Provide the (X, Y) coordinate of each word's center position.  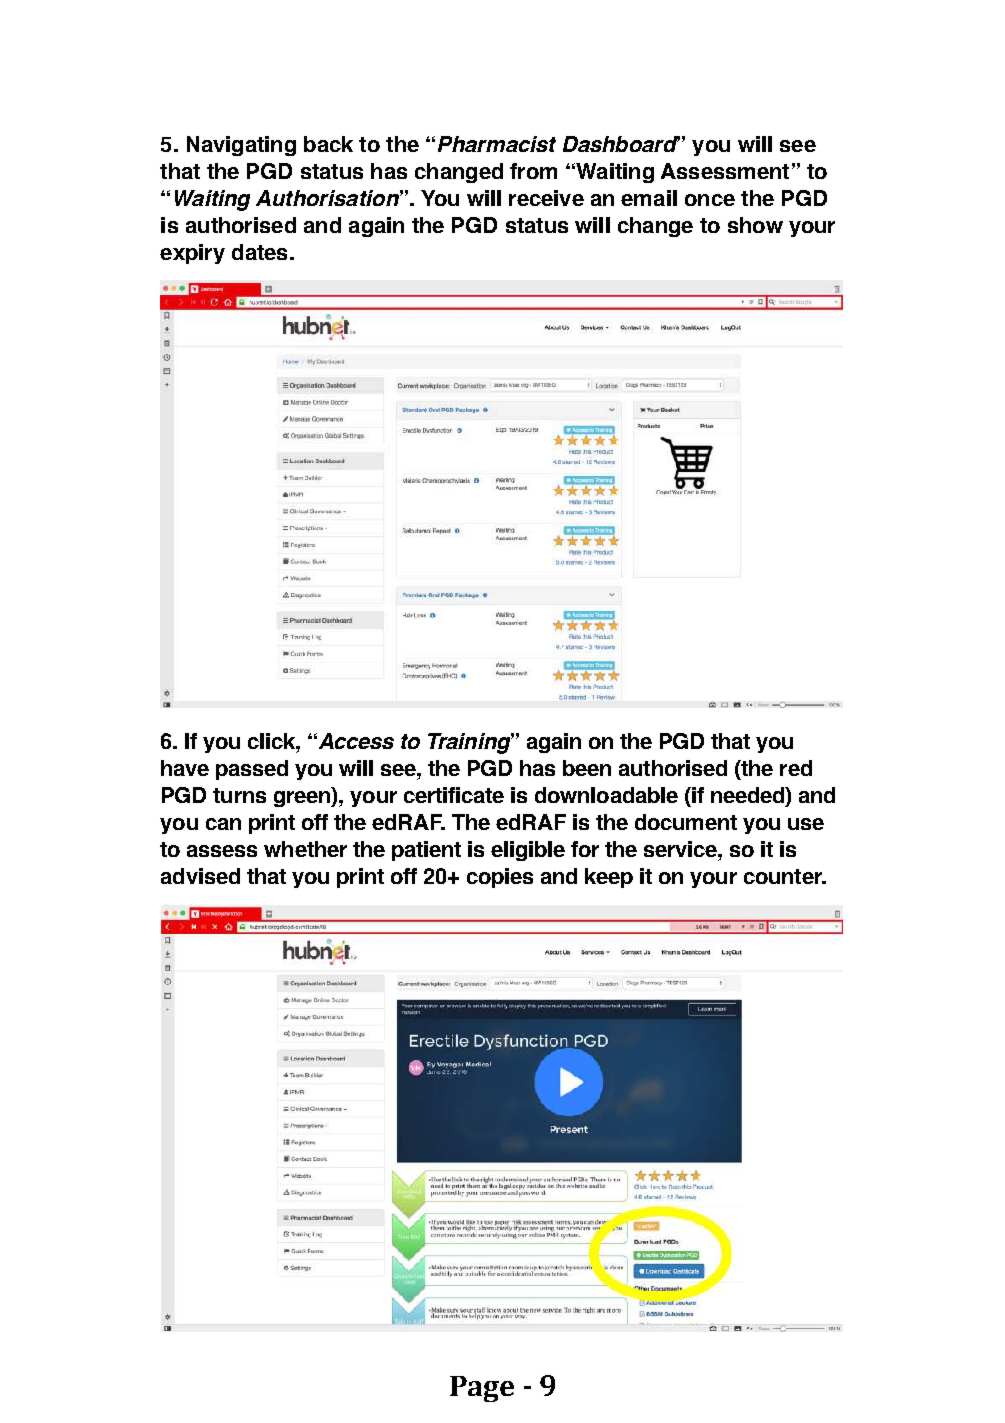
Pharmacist (497, 144)
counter (784, 876)
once (710, 200)
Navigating (241, 146)
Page (482, 1389)
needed (749, 796)
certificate (454, 795)
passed (252, 770)
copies (500, 878)
